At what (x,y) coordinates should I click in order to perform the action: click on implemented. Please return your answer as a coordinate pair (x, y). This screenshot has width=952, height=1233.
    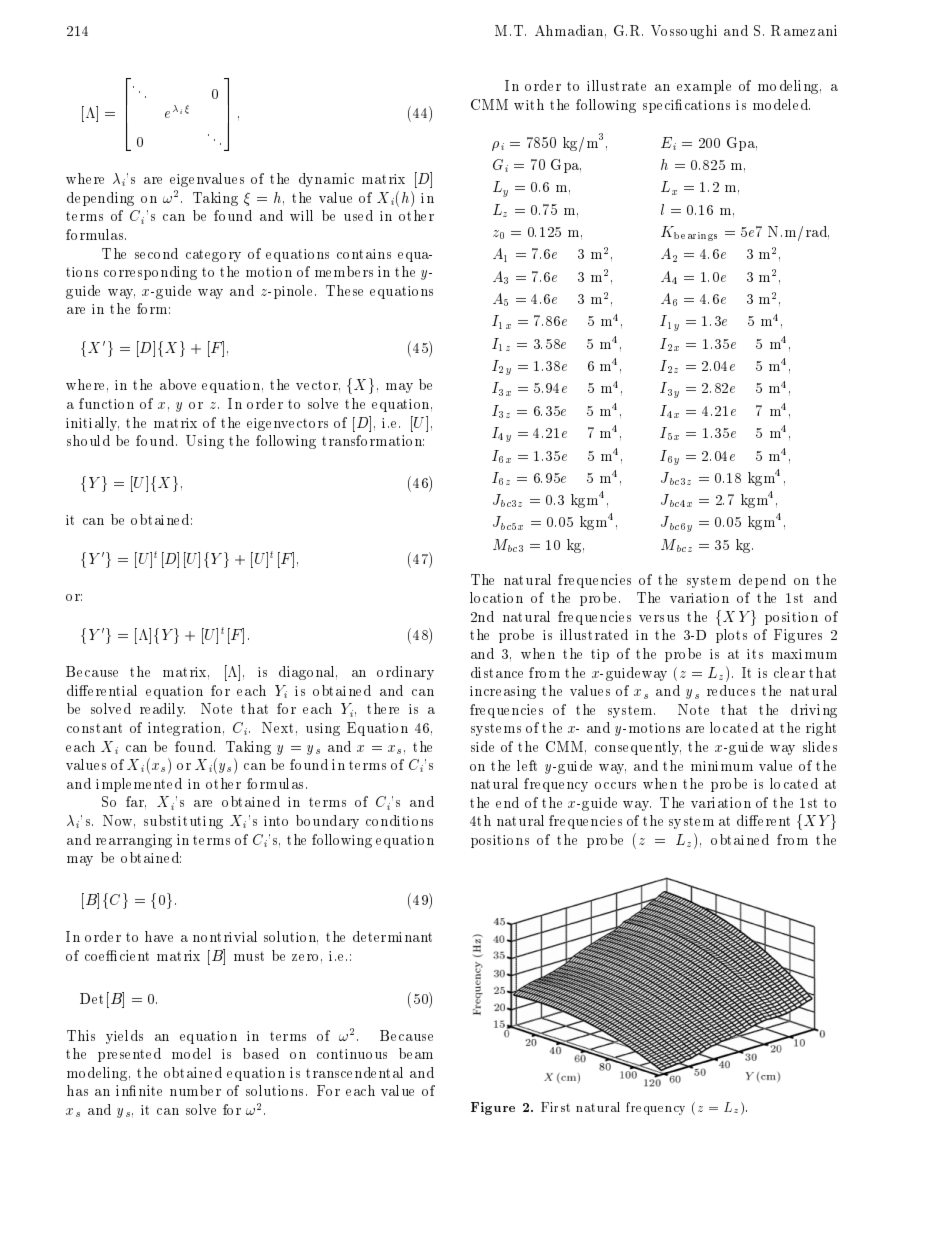
    Looking at the image, I should click on (139, 785).
